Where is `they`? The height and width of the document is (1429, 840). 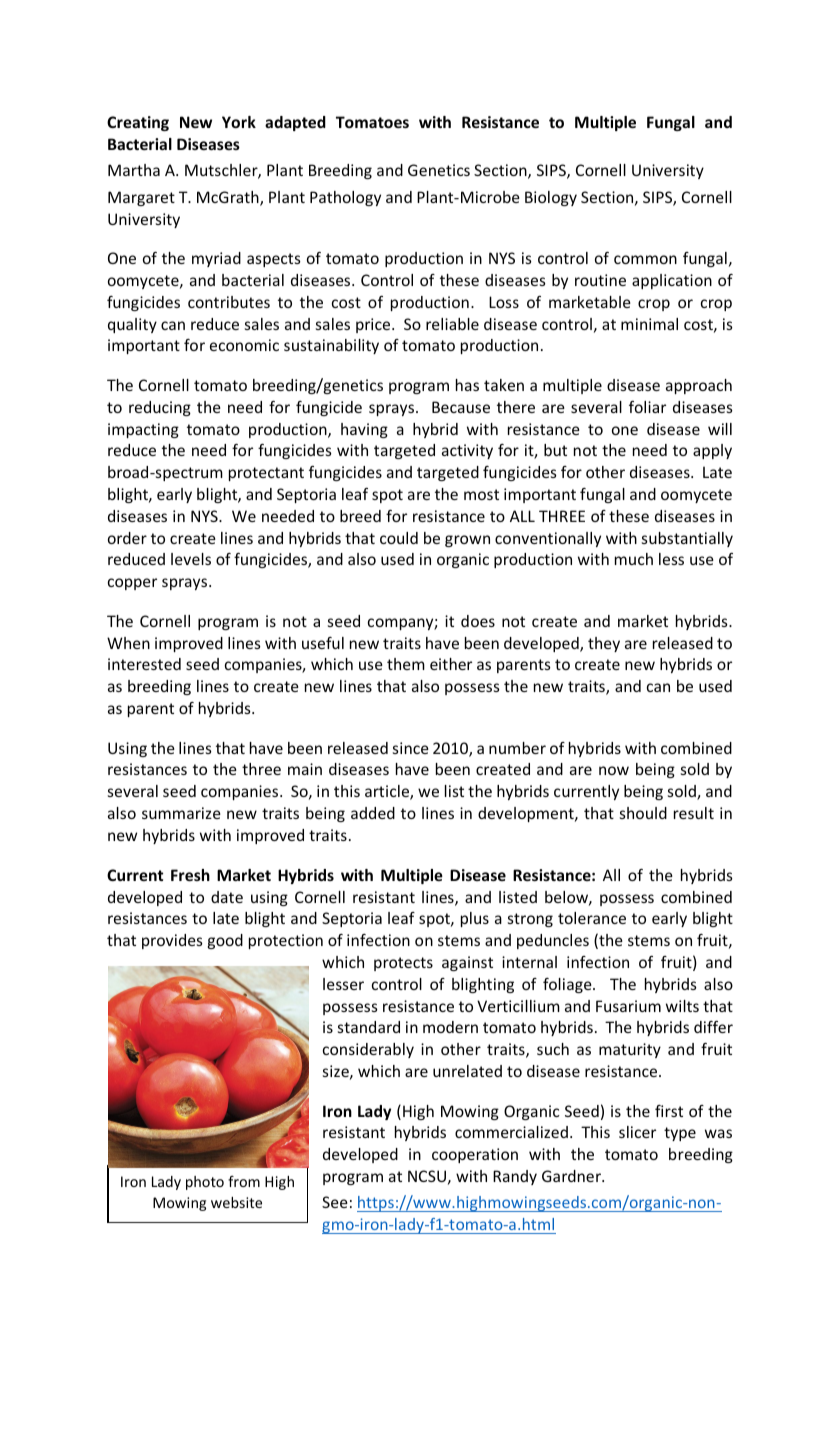
they is located at coordinates (604, 644).
